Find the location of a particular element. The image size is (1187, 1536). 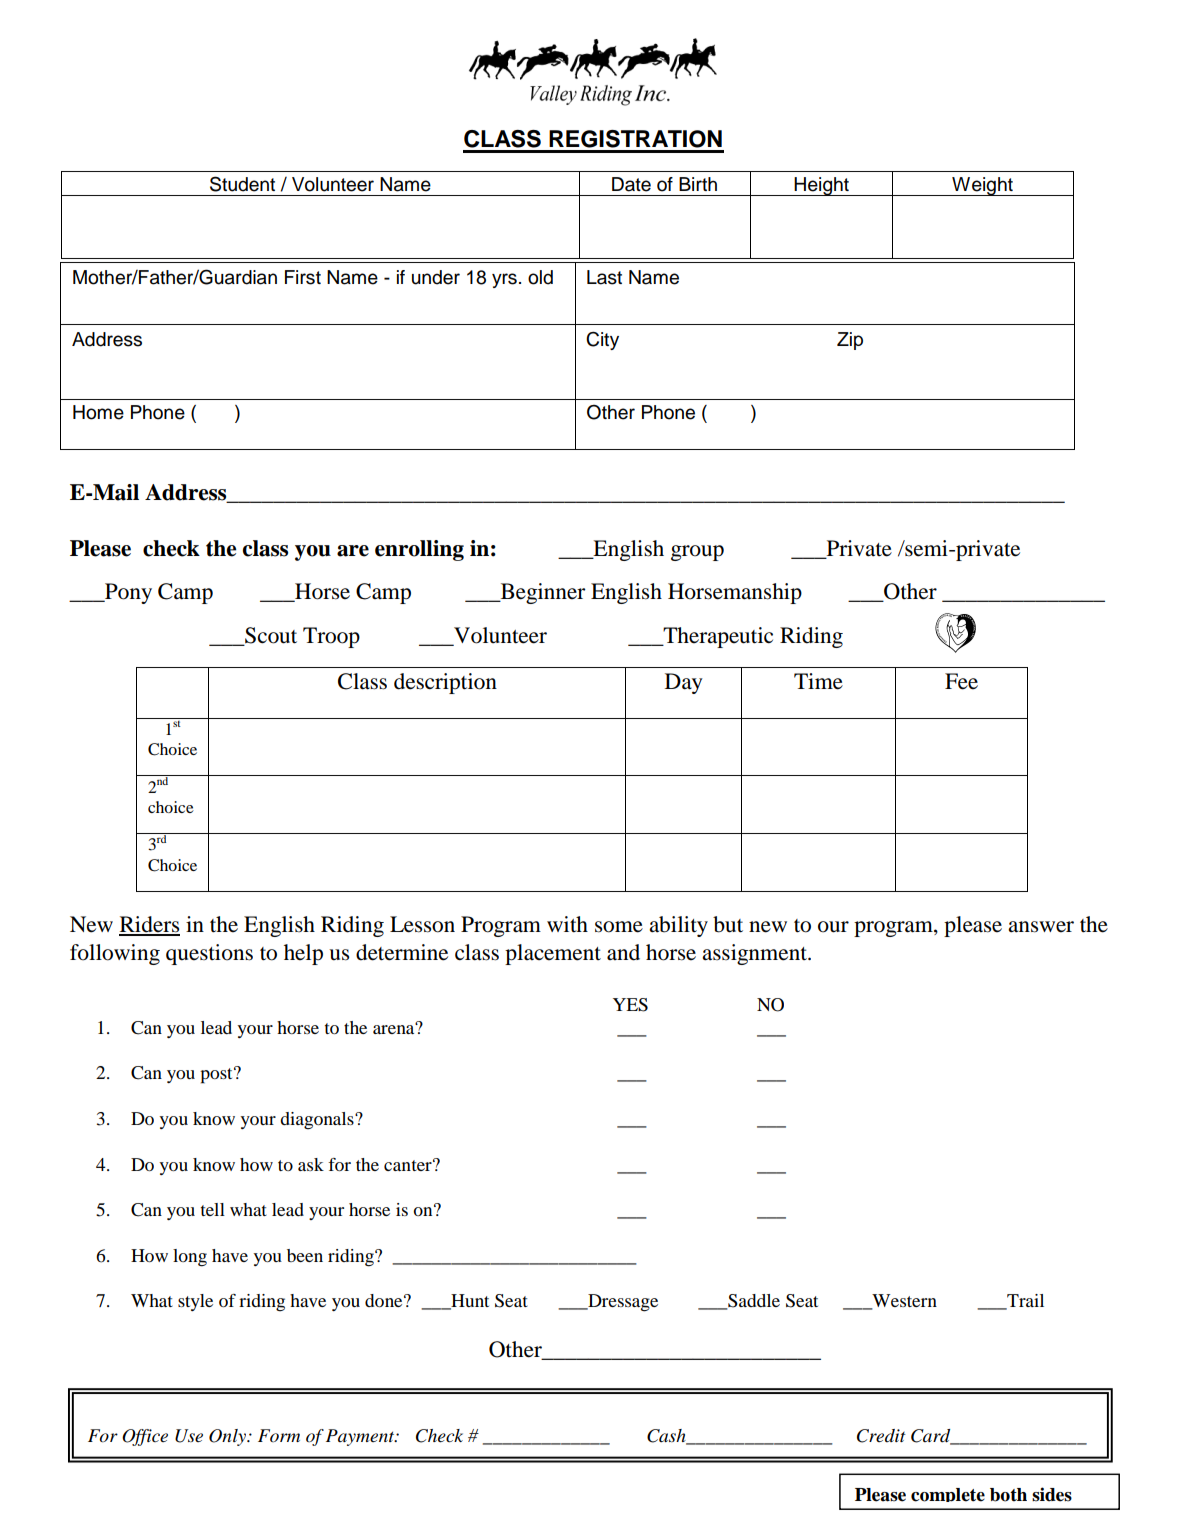

Day is located at coordinates (684, 683).
